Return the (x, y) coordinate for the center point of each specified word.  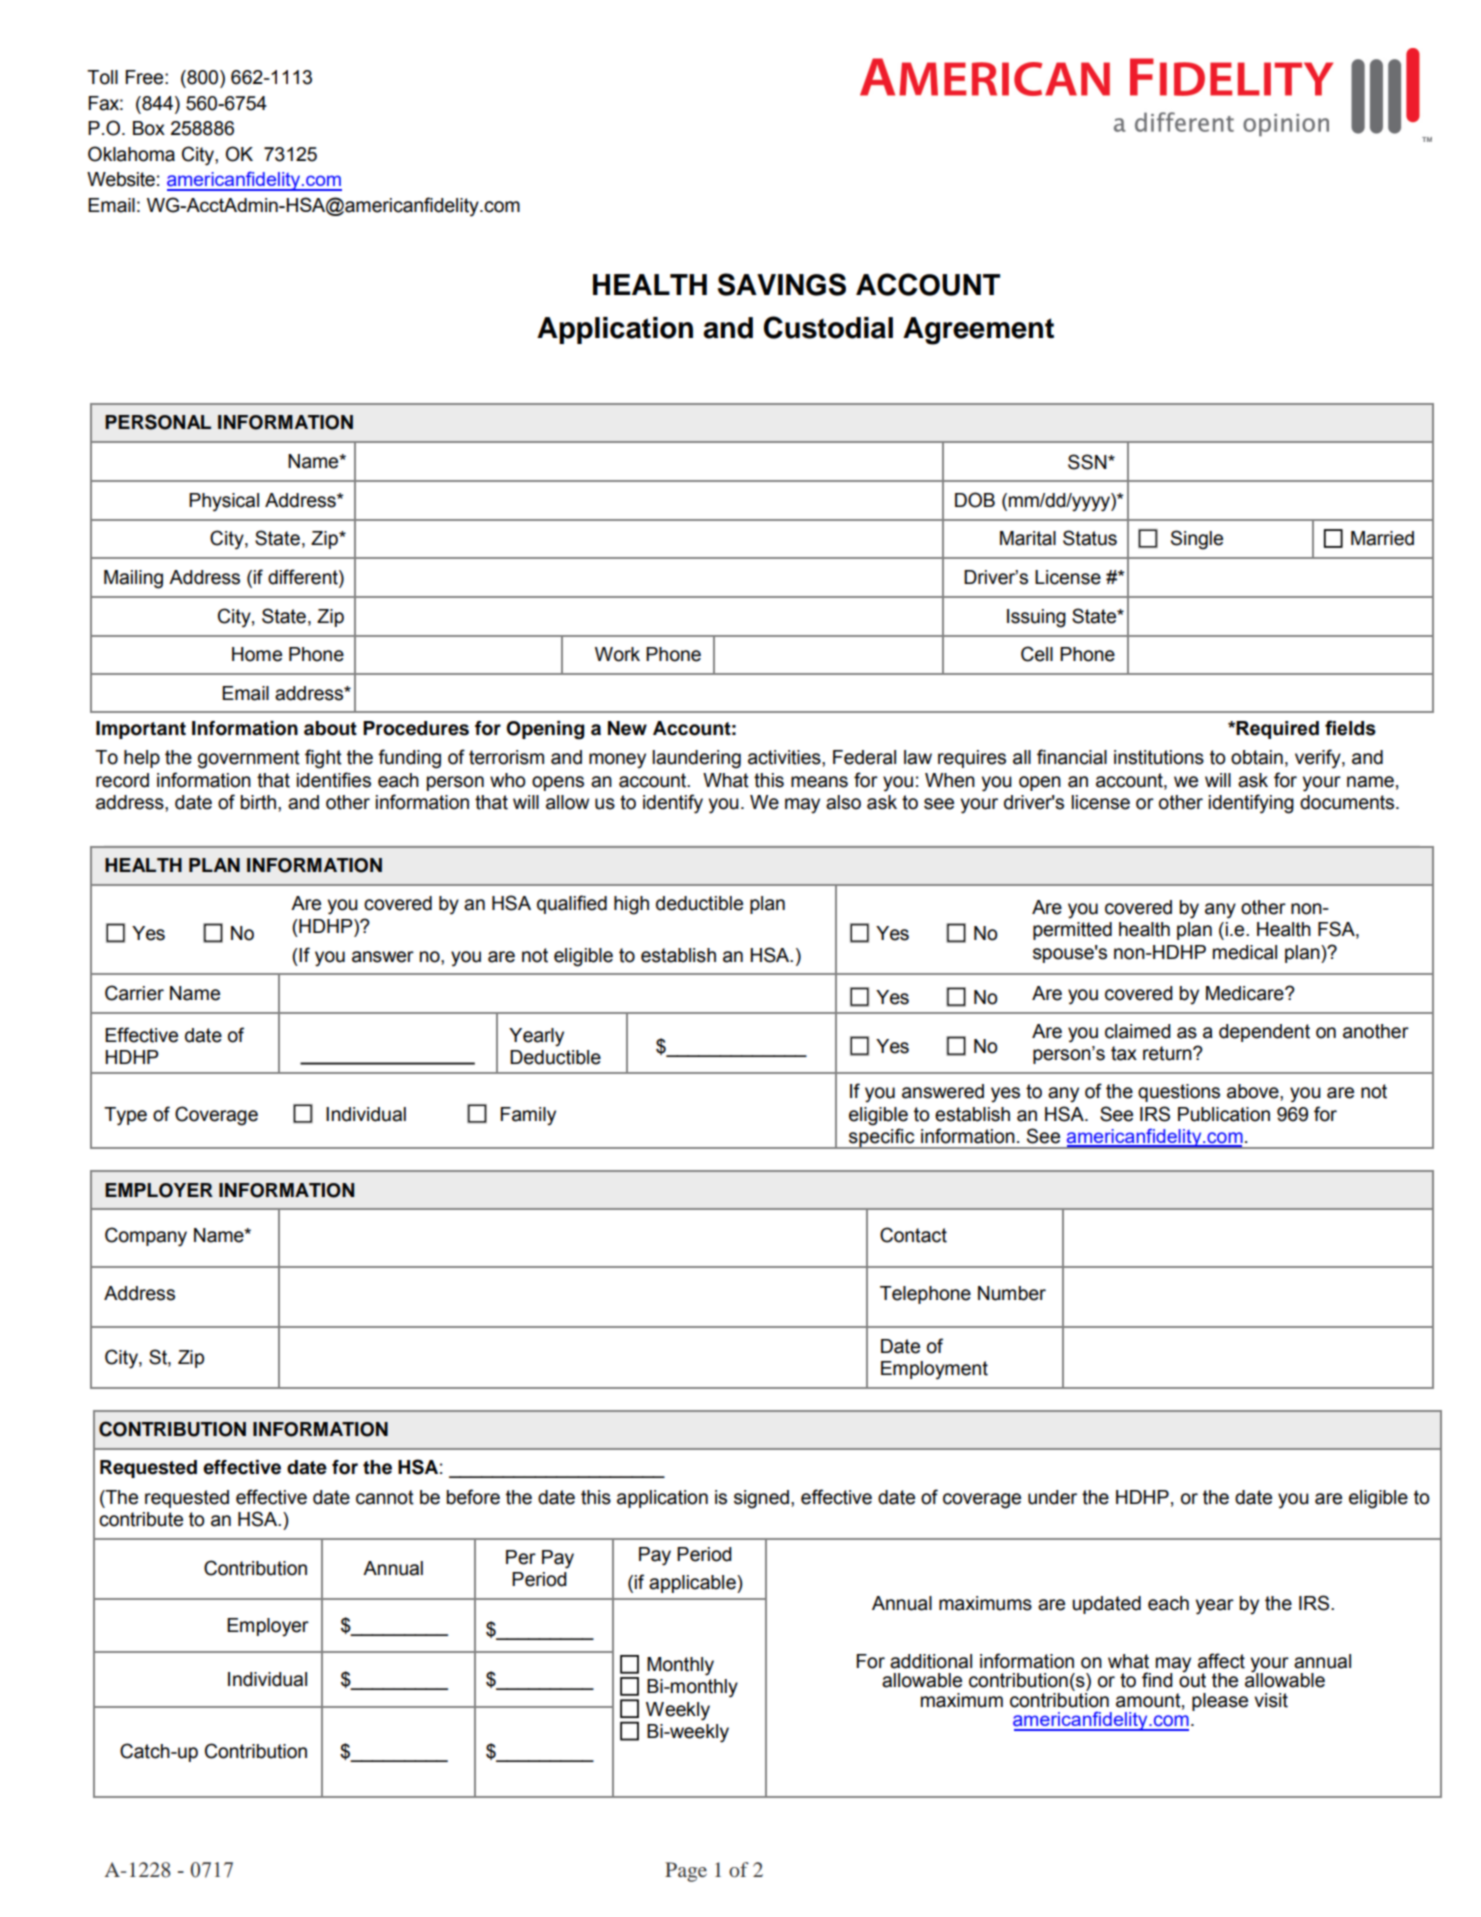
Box (149, 128)
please (1220, 1702)
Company (146, 1237)
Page (686, 1872)
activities (785, 757)
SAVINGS (782, 284)
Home (257, 654)
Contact (913, 1235)
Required (1277, 730)
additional (931, 1661)
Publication (1224, 1114)
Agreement (978, 331)
